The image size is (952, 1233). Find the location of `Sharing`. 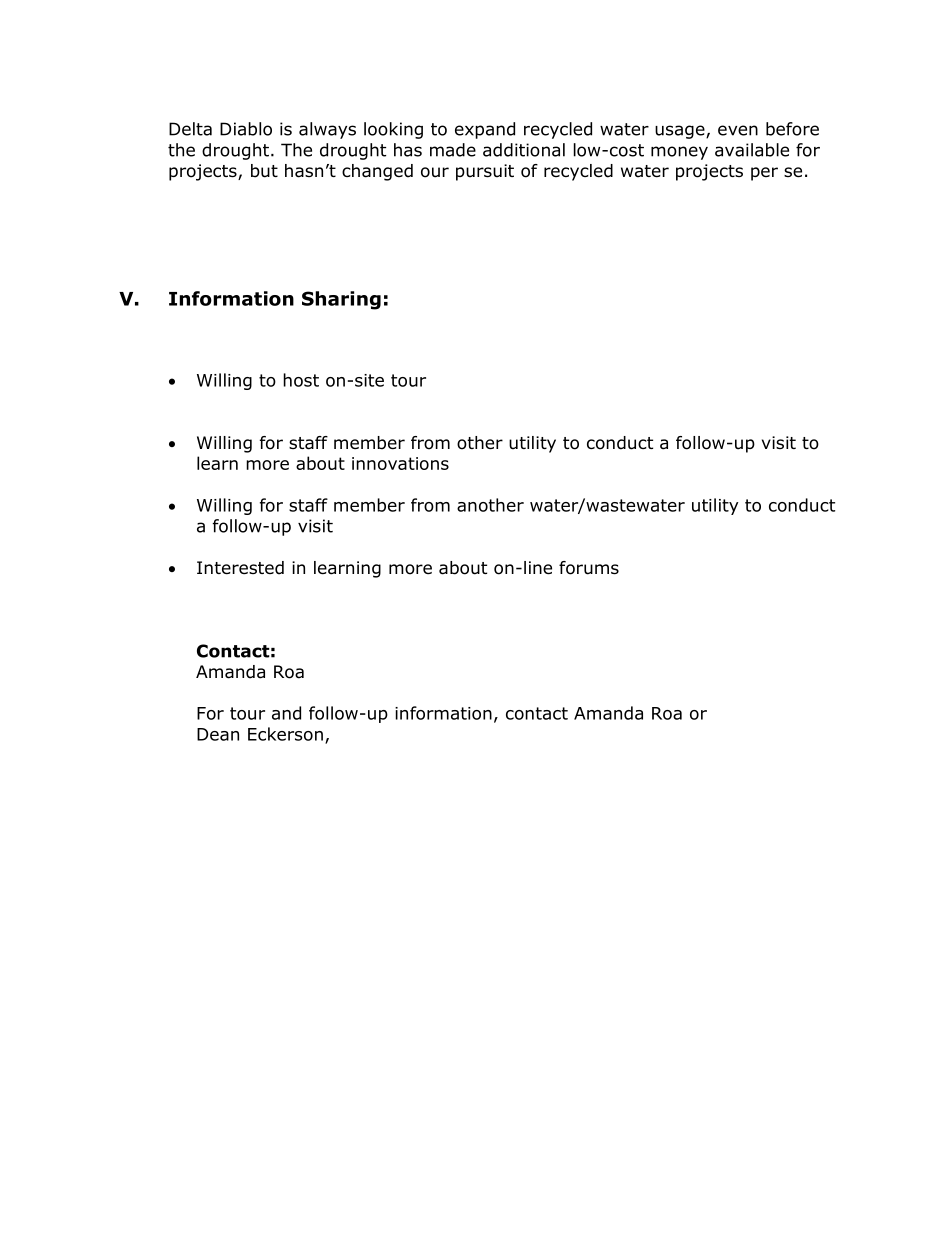

Sharing is located at coordinates (341, 300).
